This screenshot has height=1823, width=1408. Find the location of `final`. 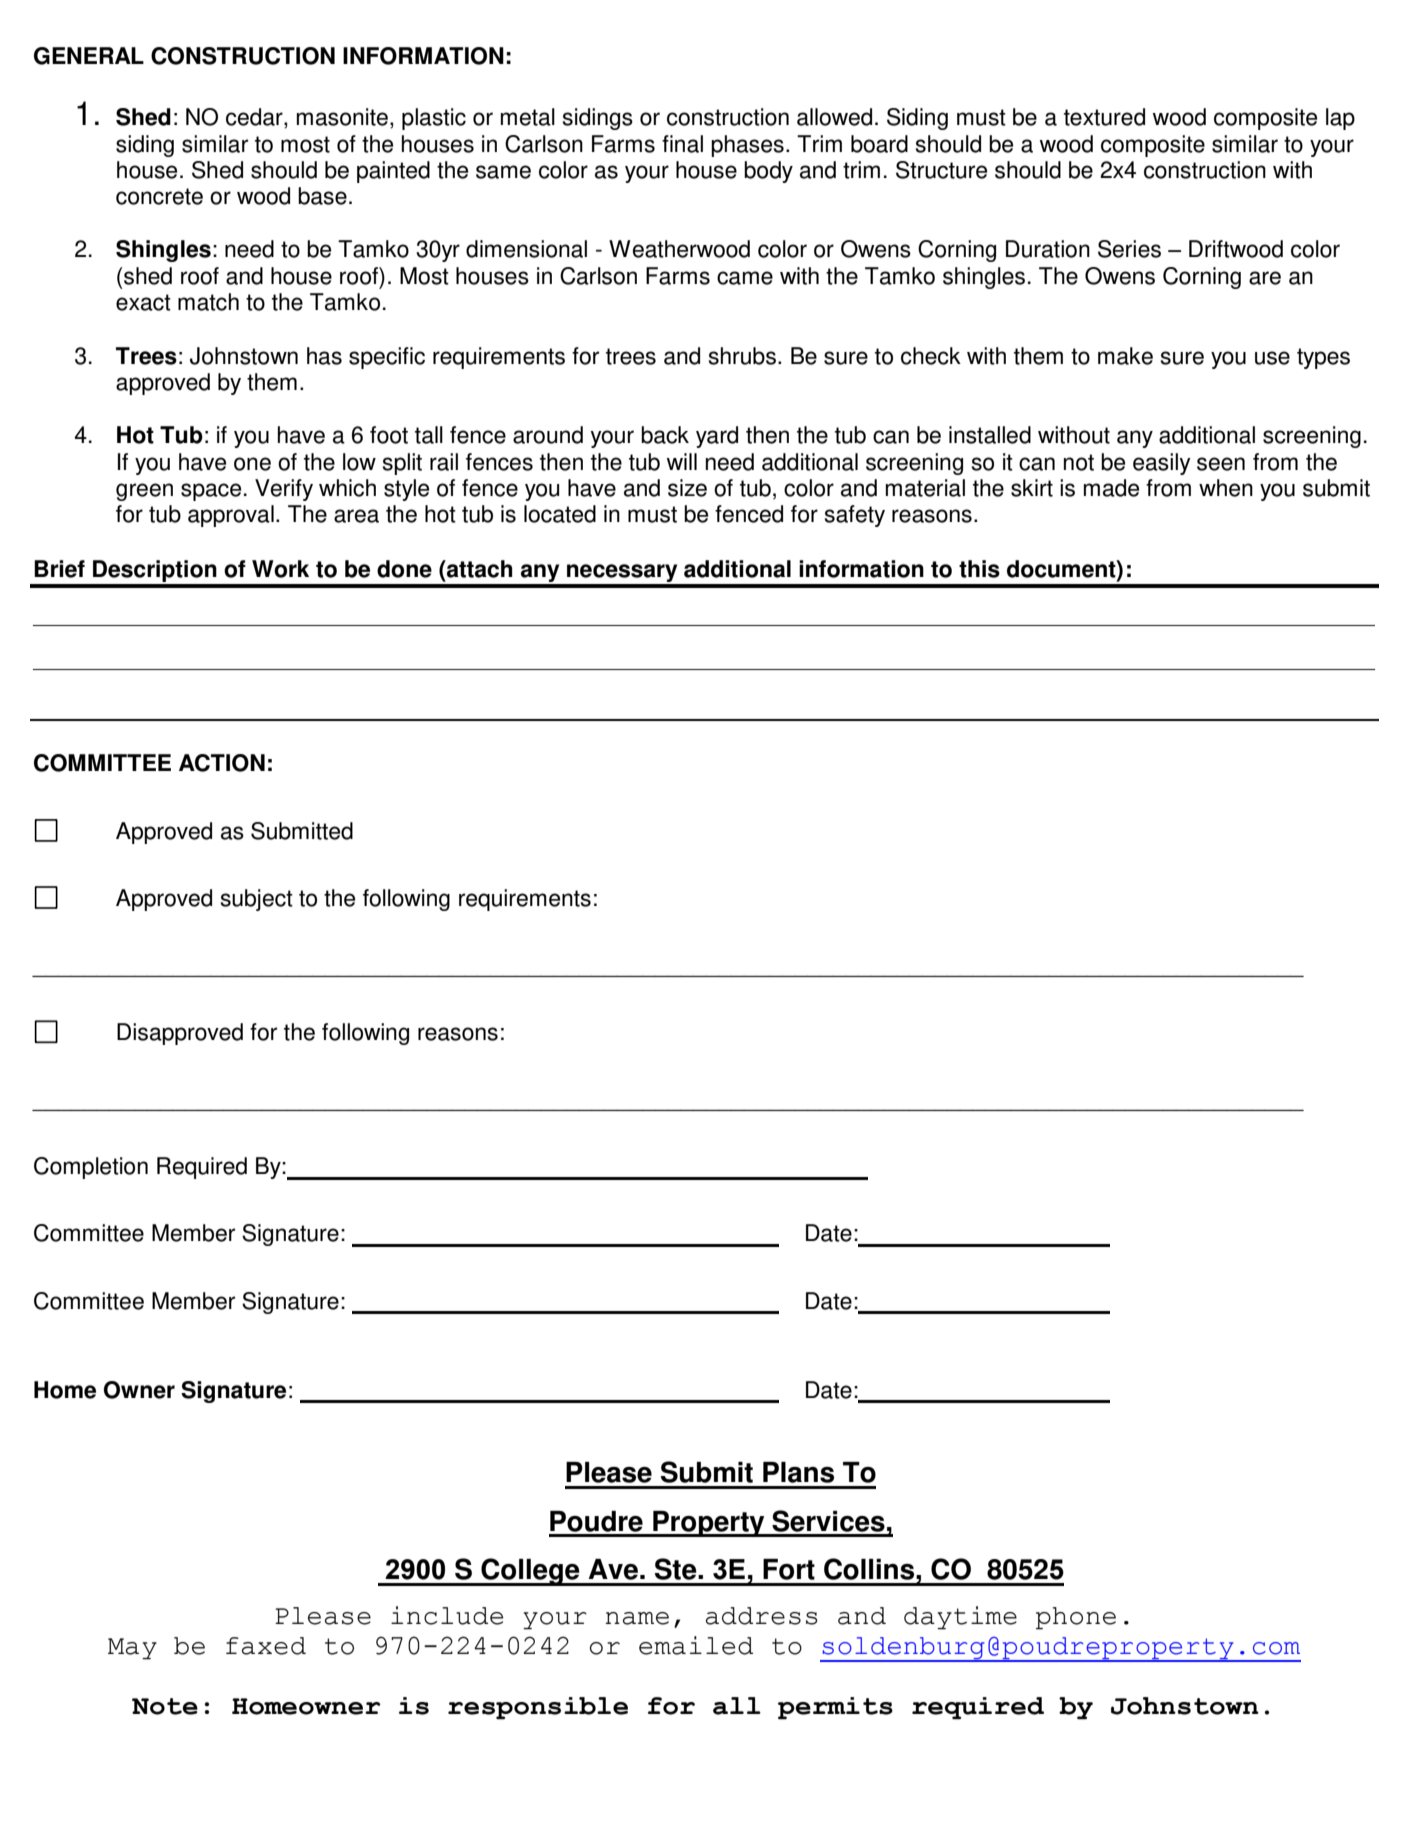

final is located at coordinates (682, 144).
